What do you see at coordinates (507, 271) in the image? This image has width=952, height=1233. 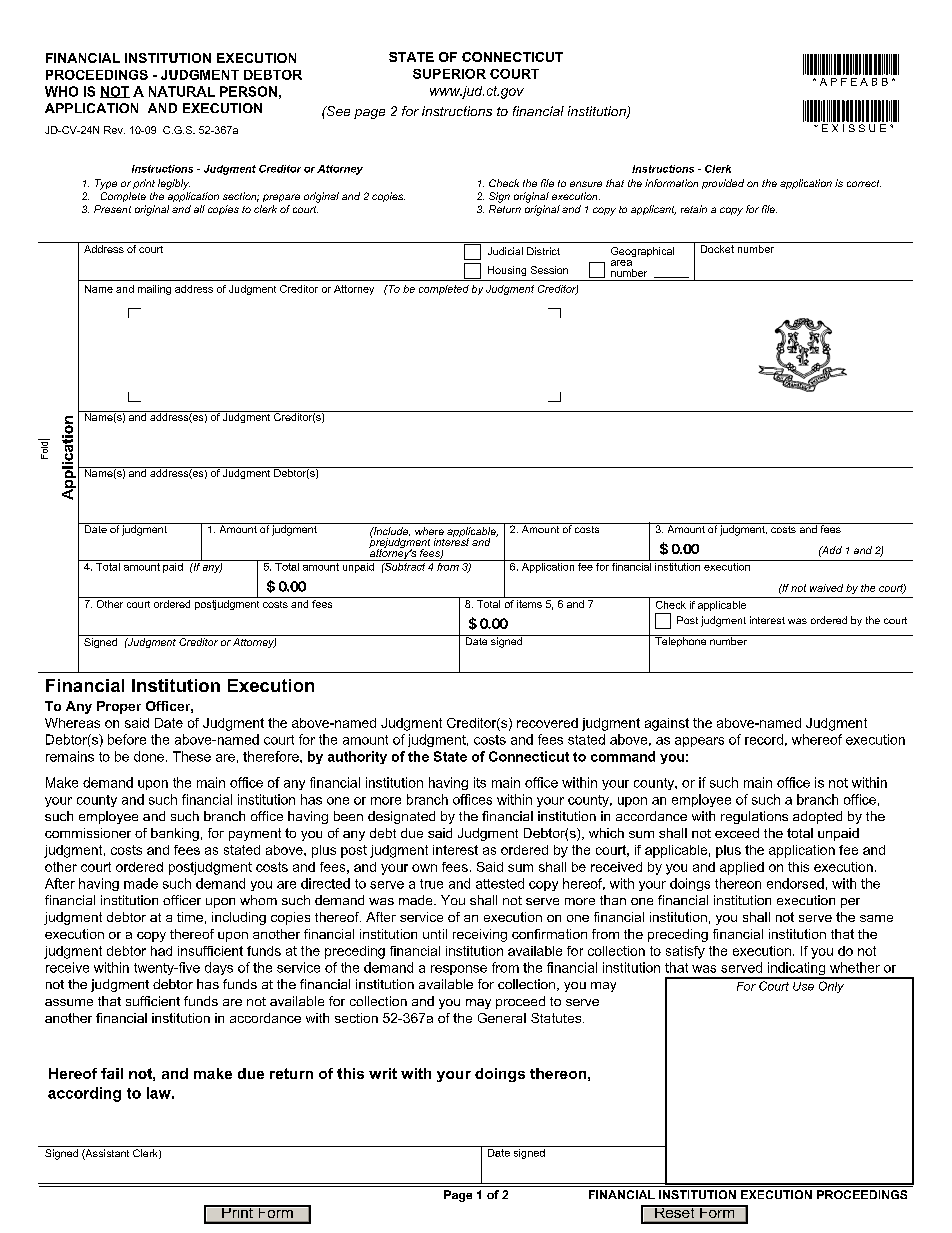 I see `Housing` at bounding box center [507, 271].
